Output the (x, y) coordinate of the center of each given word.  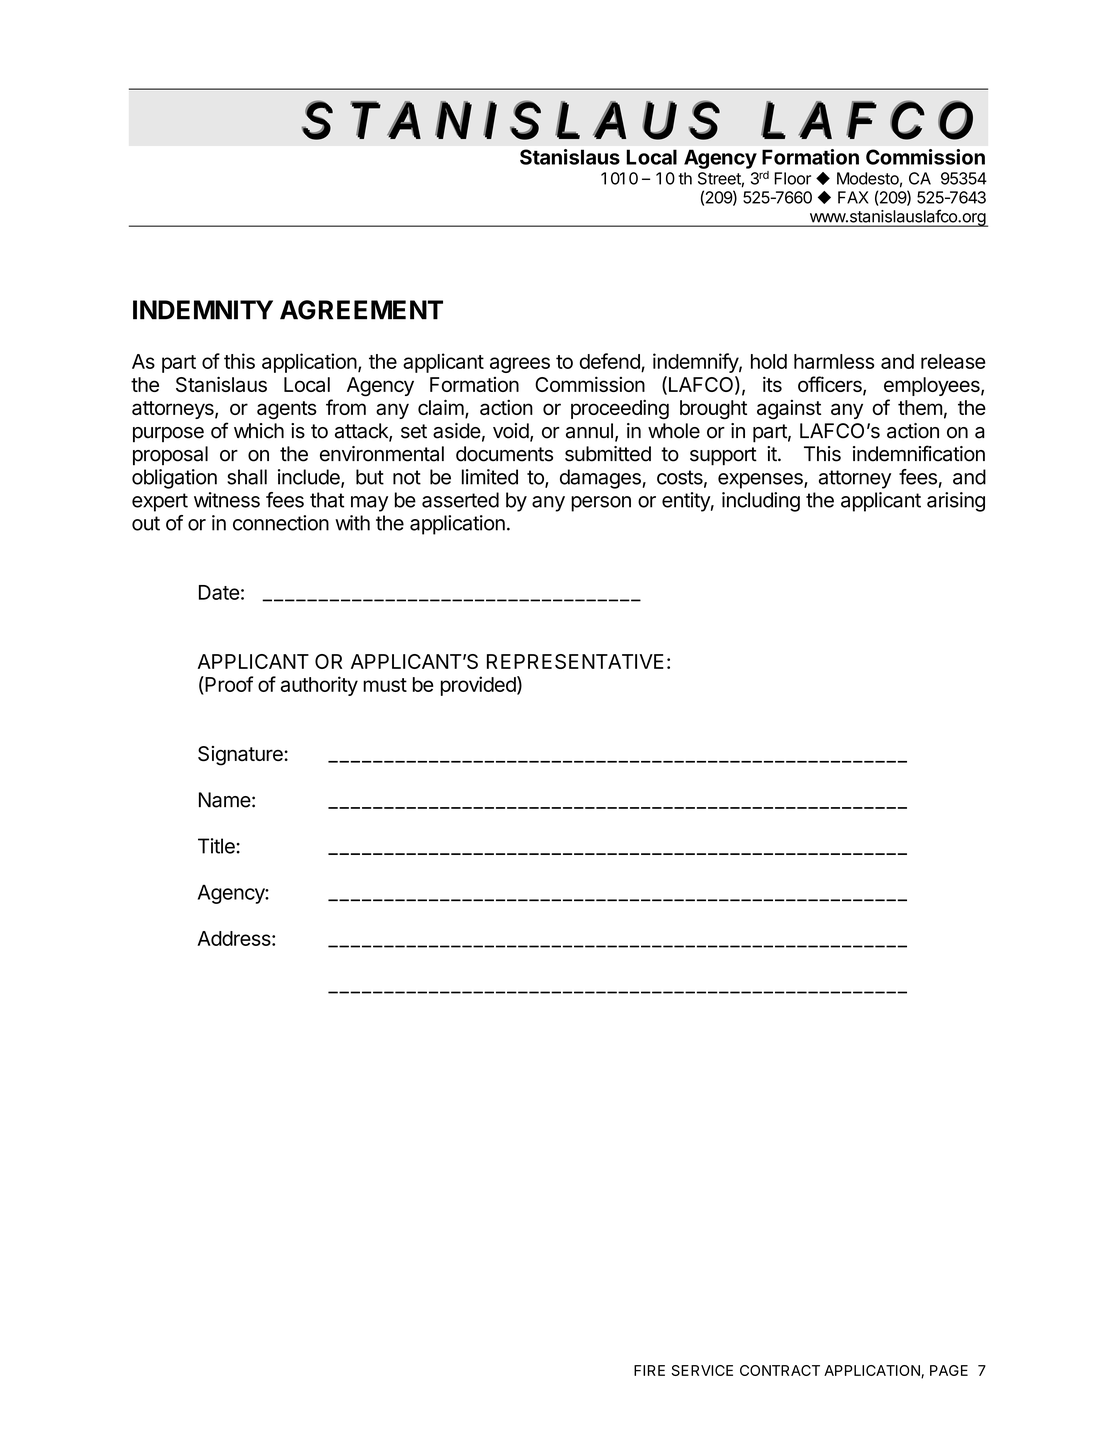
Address (235, 938)
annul (589, 431)
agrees (520, 365)
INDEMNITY (203, 310)
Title (216, 846)
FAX (853, 197)
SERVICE (702, 1370)
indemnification (919, 453)
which (259, 431)
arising (956, 502)
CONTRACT (780, 1370)
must (385, 685)
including (761, 502)
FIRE (649, 1370)
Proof (228, 685)
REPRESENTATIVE (575, 661)
